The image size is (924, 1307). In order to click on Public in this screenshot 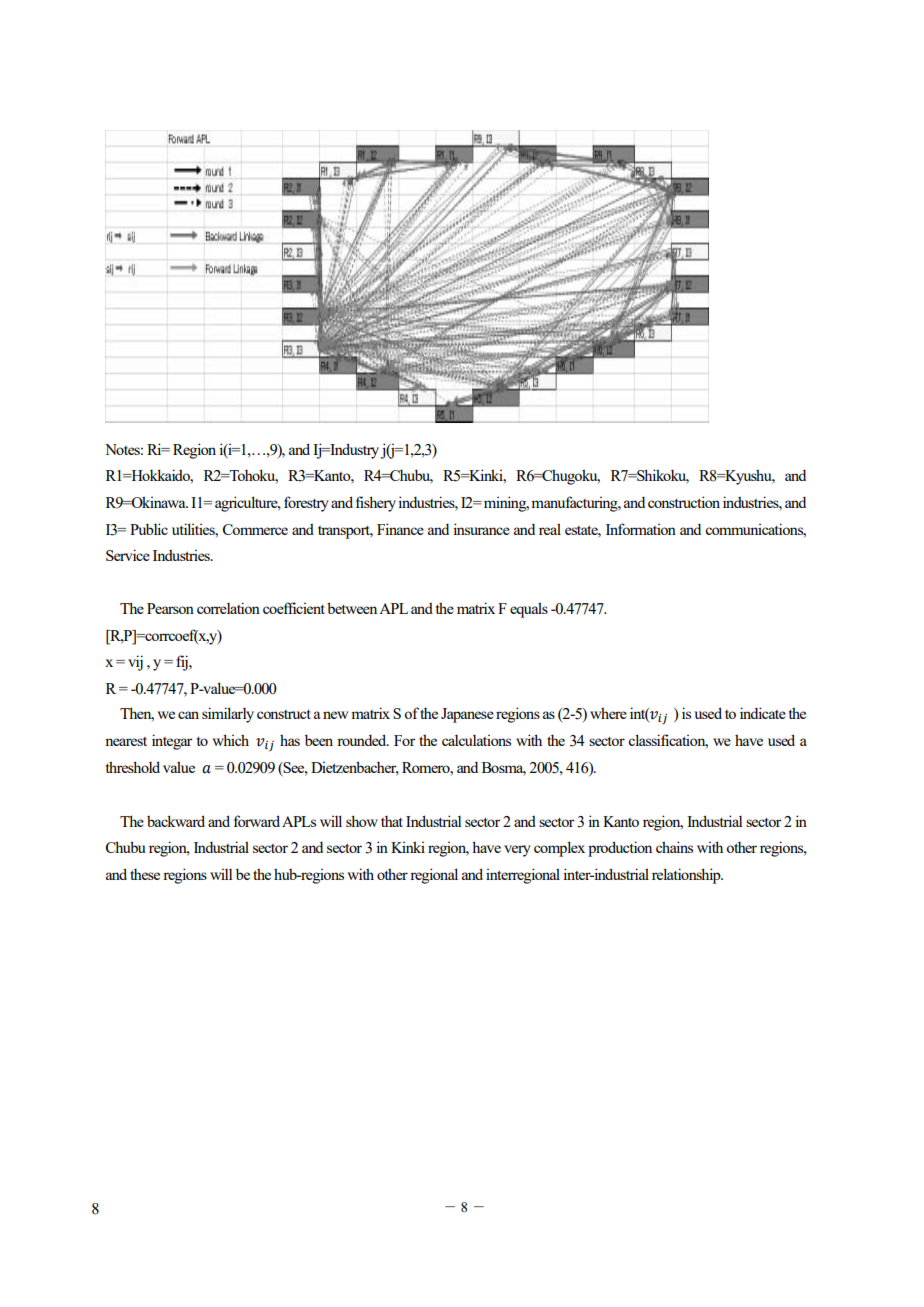, I will do `click(149, 529)`.
